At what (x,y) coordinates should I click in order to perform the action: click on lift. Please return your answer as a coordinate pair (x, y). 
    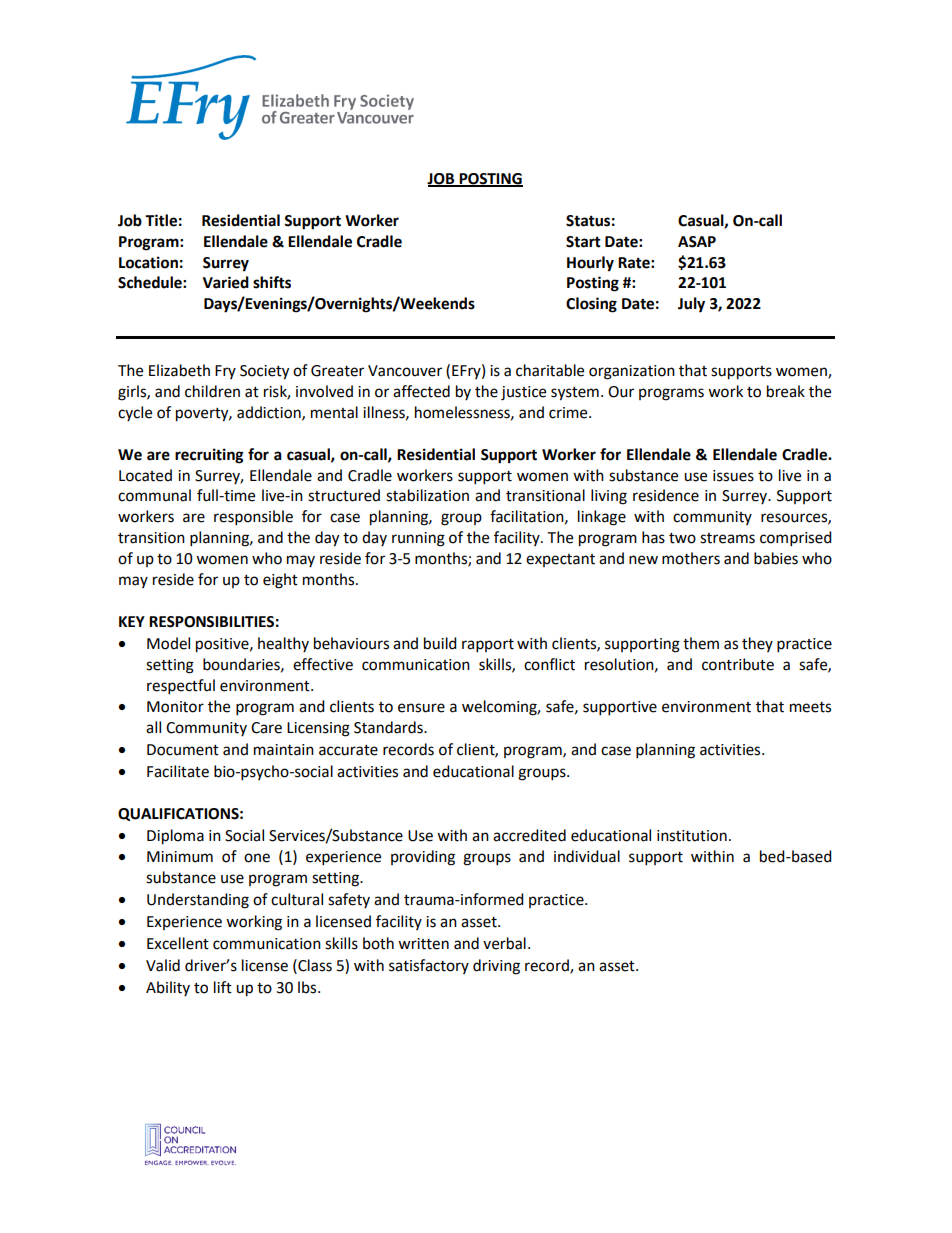
    Looking at the image, I should click on (223, 987).
